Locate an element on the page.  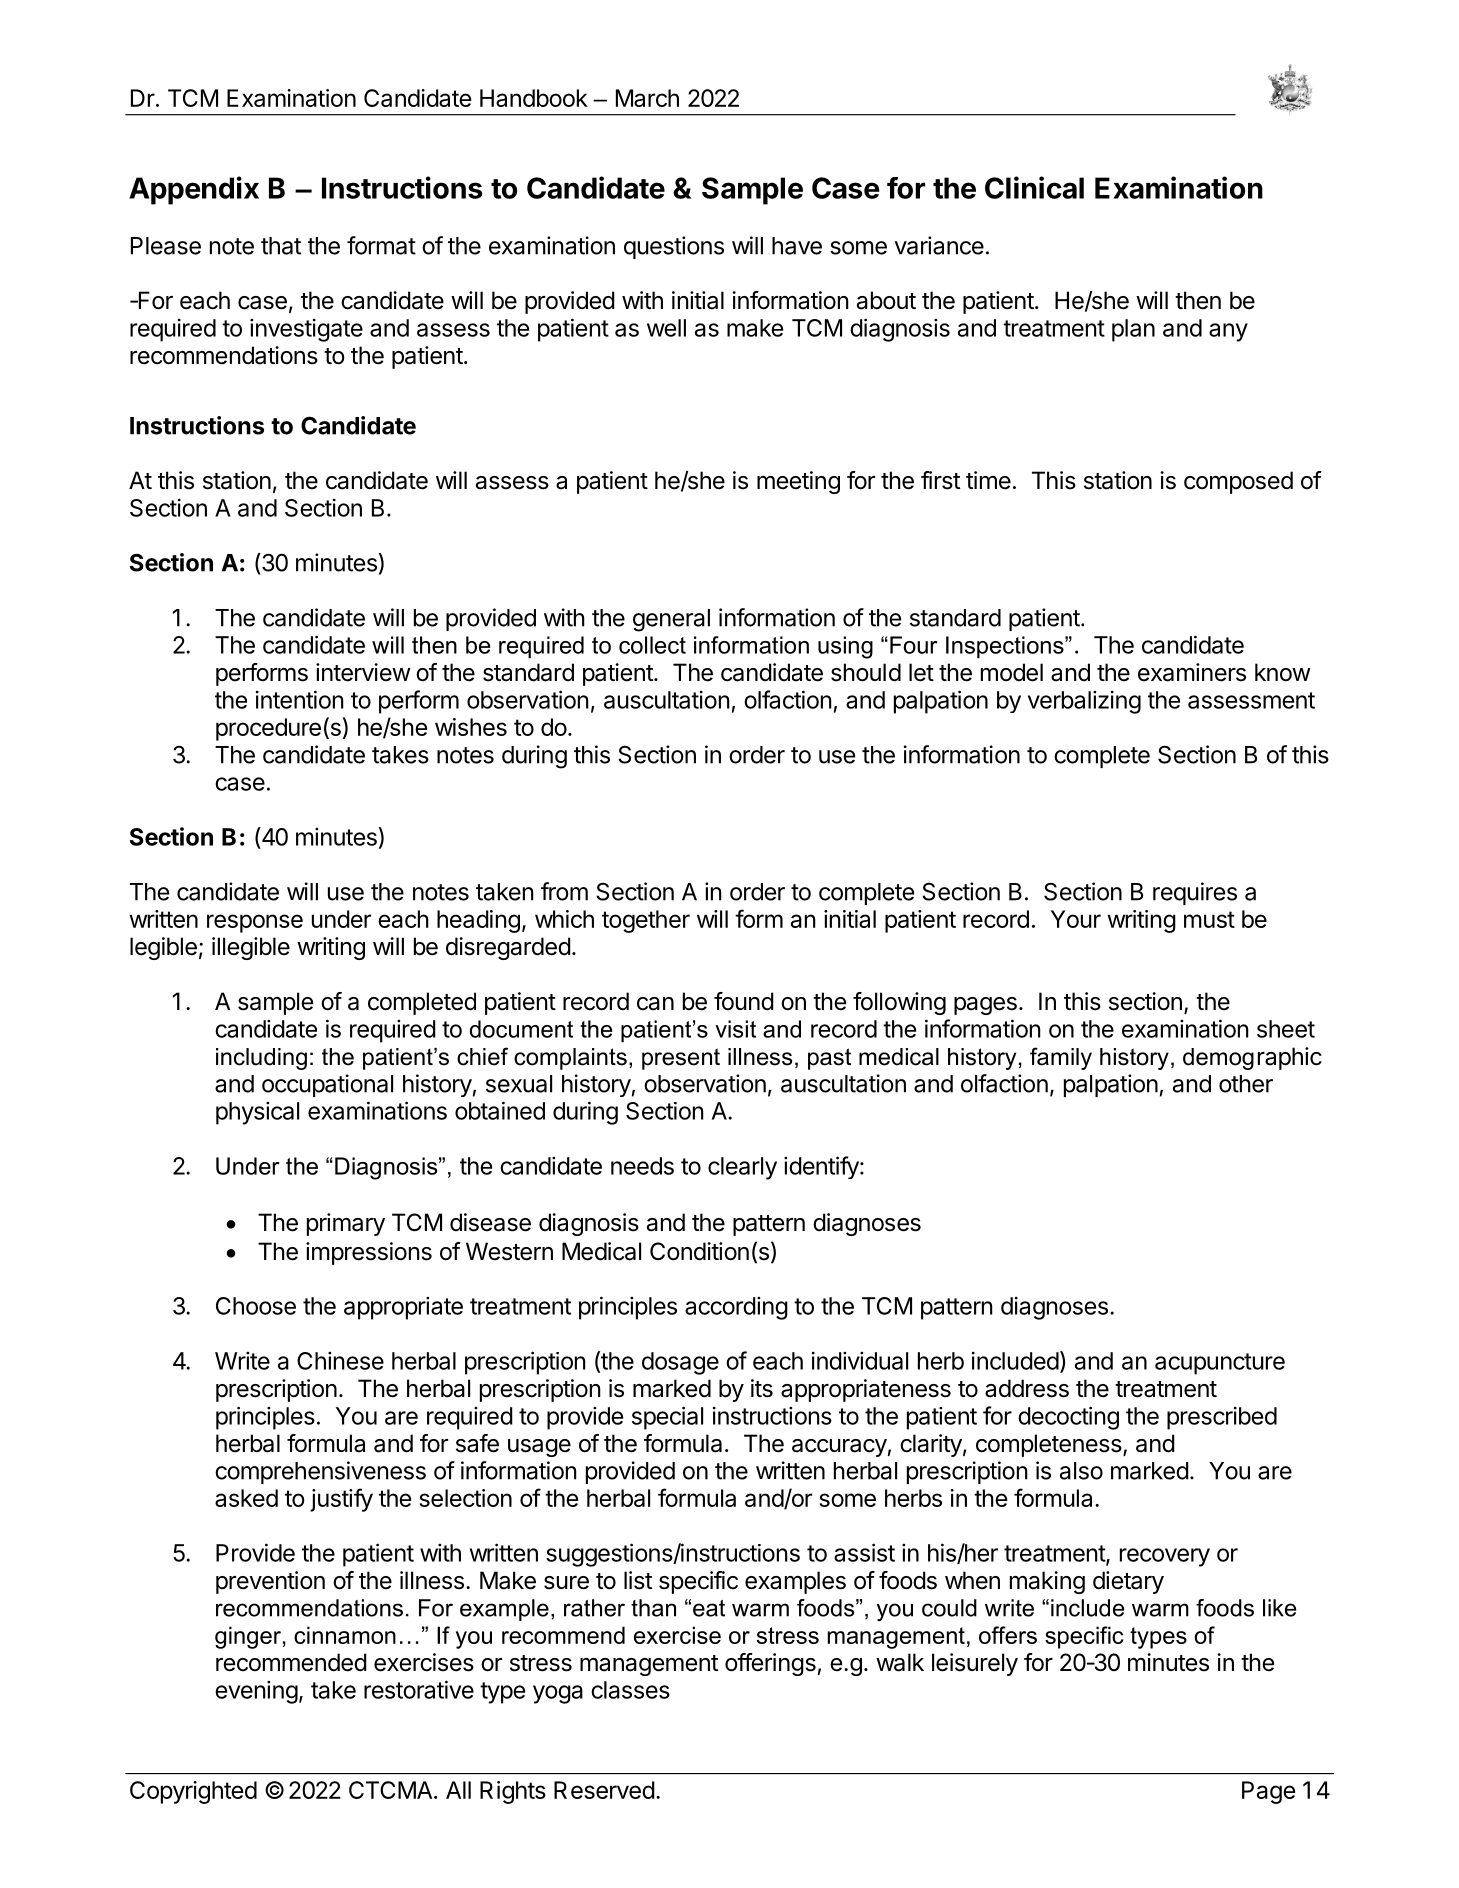
offers is located at coordinates (1008, 1635).
